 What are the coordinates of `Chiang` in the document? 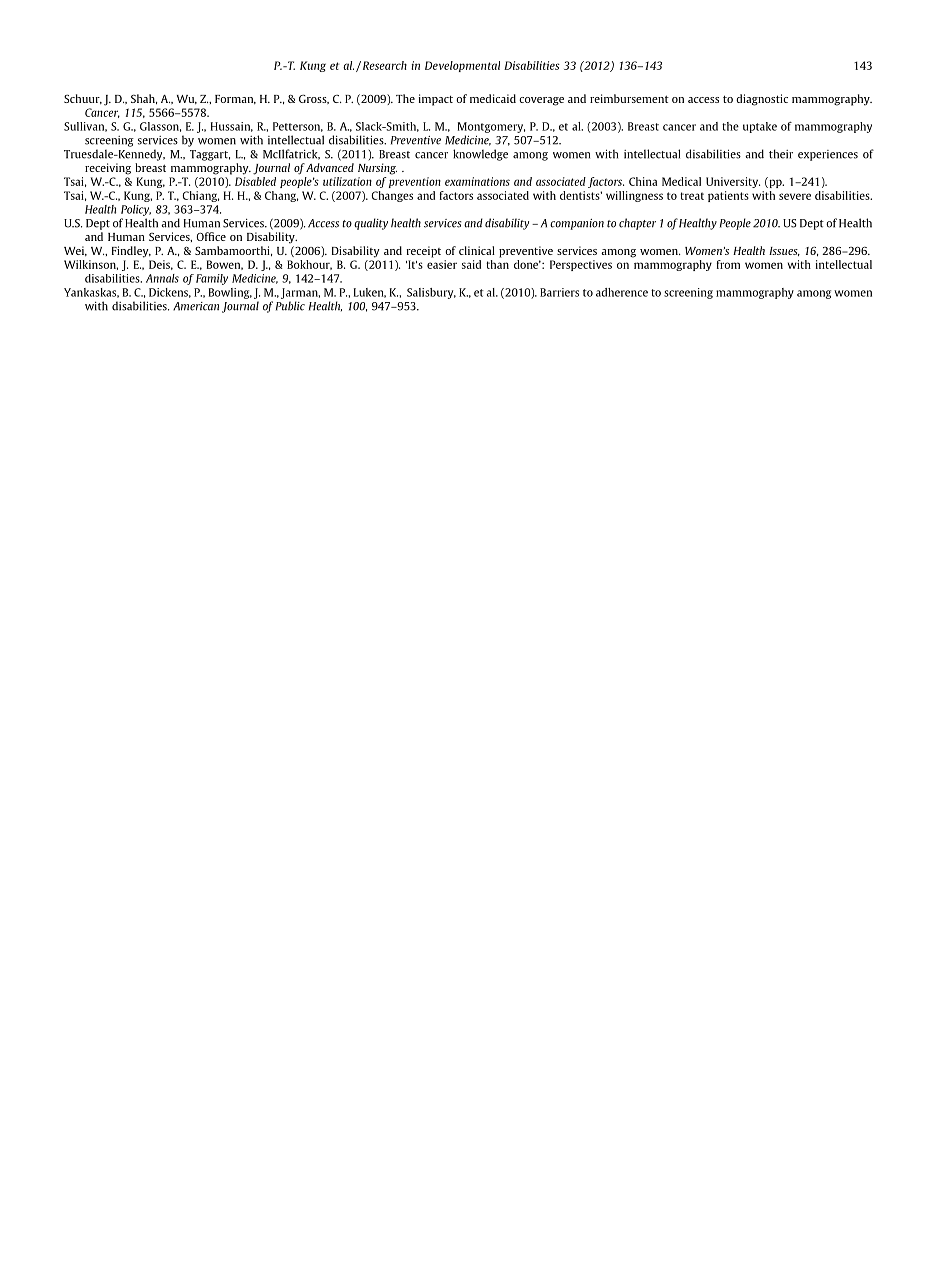 It's located at (201, 196).
